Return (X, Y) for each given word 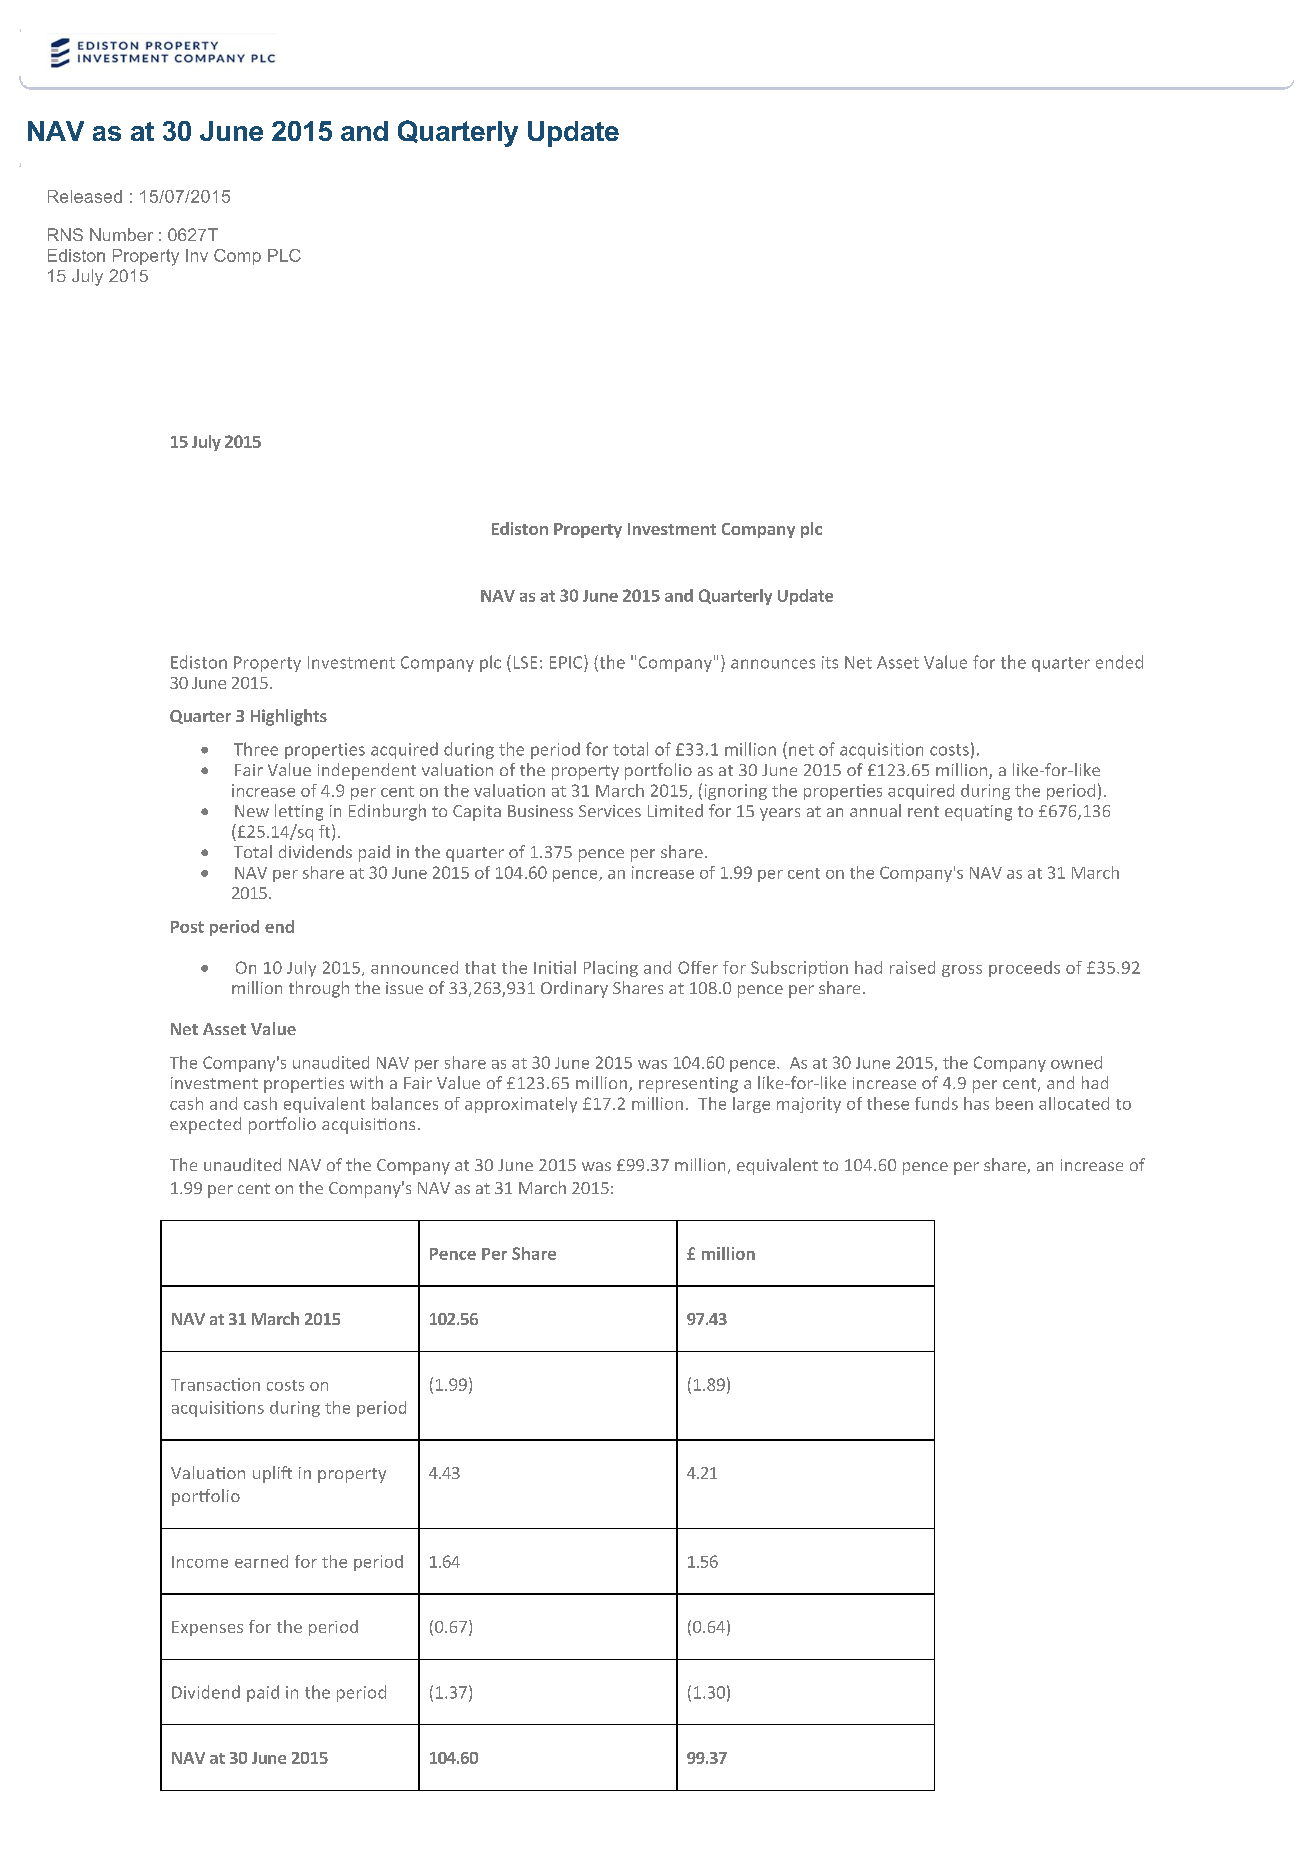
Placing (611, 969)
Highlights (289, 717)
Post (187, 927)
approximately (521, 1105)
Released (85, 196)
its (830, 662)
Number (121, 234)
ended (1119, 662)
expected (205, 1125)
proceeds (1024, 969)
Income (200, 1562)
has (976, 1103)
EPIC (567, 662)
